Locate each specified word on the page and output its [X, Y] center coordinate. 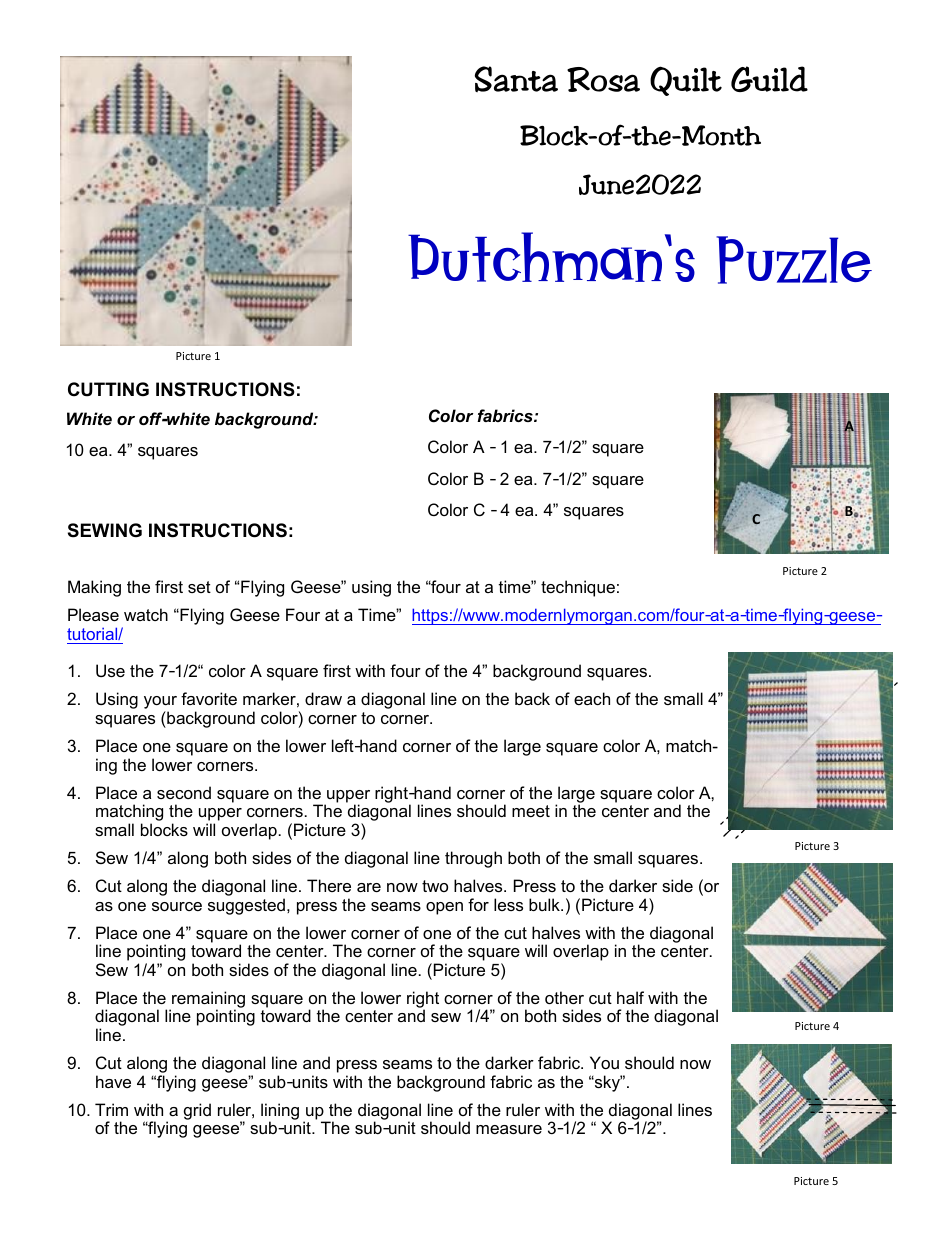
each [592, 698]
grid [197, 1111]
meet [531, 811]
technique [578, 588]
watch [146, 614]
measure [509, 1129]
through [473, 859]
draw [323, 698]
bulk [545, 904]
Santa [516, 79]
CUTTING [108, 389]
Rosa [603, 79]
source [177, 906]
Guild [769, 79]
